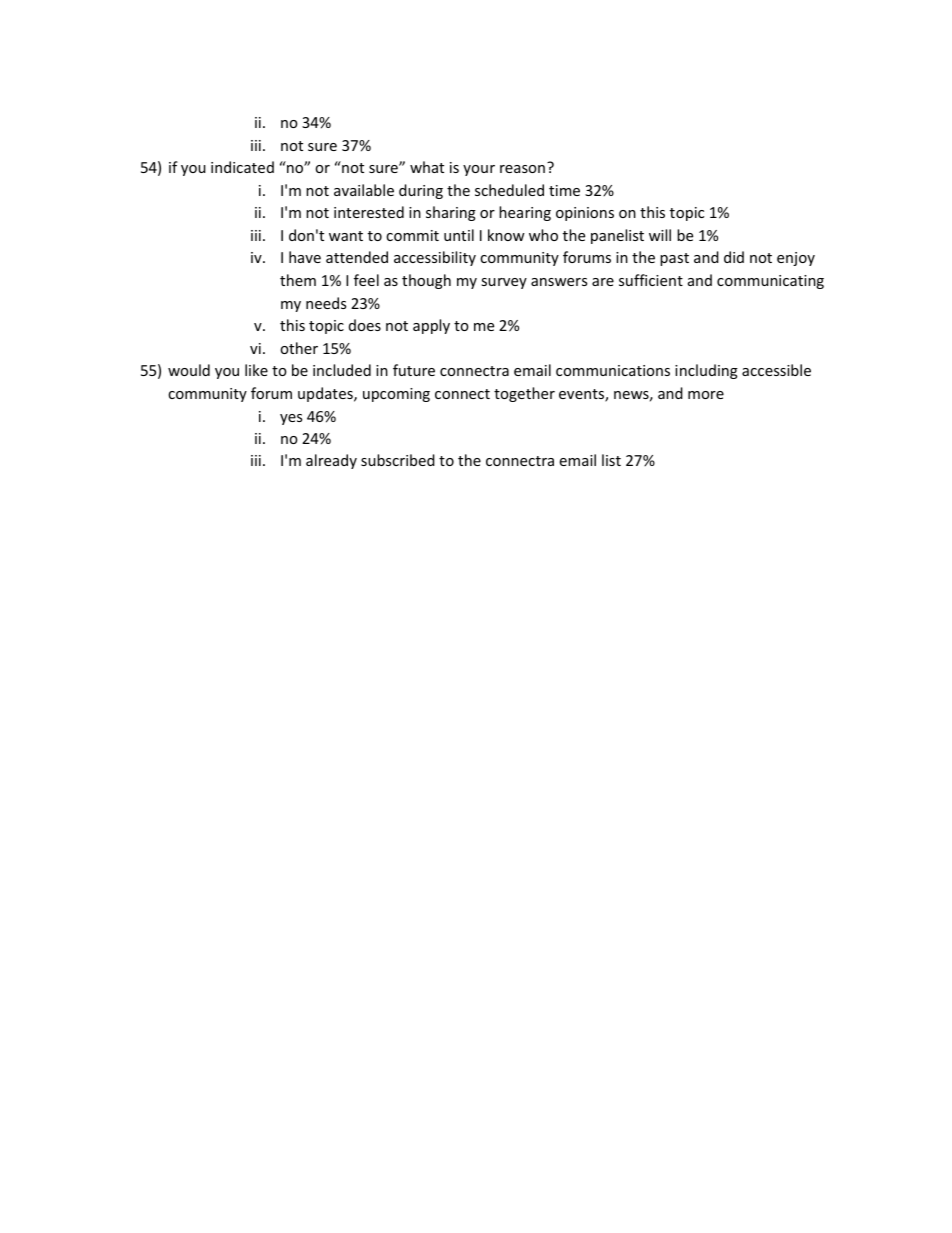 The height and width of the page is (1233, 952). Describe the element at coordinates (706, 395) in the page. I see `more` at that location.
